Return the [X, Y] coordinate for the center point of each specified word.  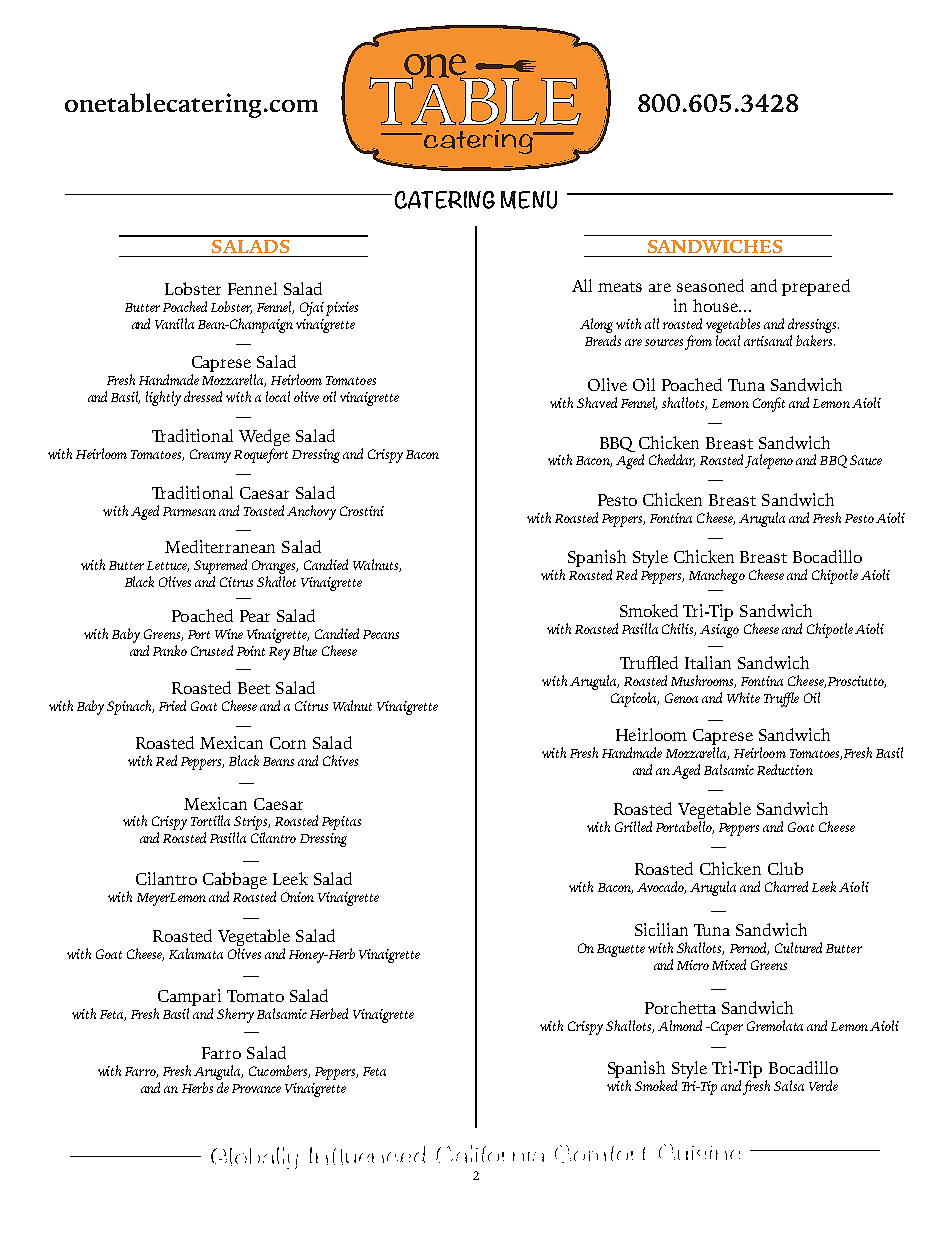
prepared [816, 287]
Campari [189, 999]
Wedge [264, 439]
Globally [254, 1158]
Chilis [679, 629]
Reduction [785, 769]
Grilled [633, 826]
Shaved [597, 402]
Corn [288, 743]
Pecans [381, 634]
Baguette [621, 950]
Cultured [798, 947]
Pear [255, 616]
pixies [342, 309]
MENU [529, 200]
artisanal [768, 340]
